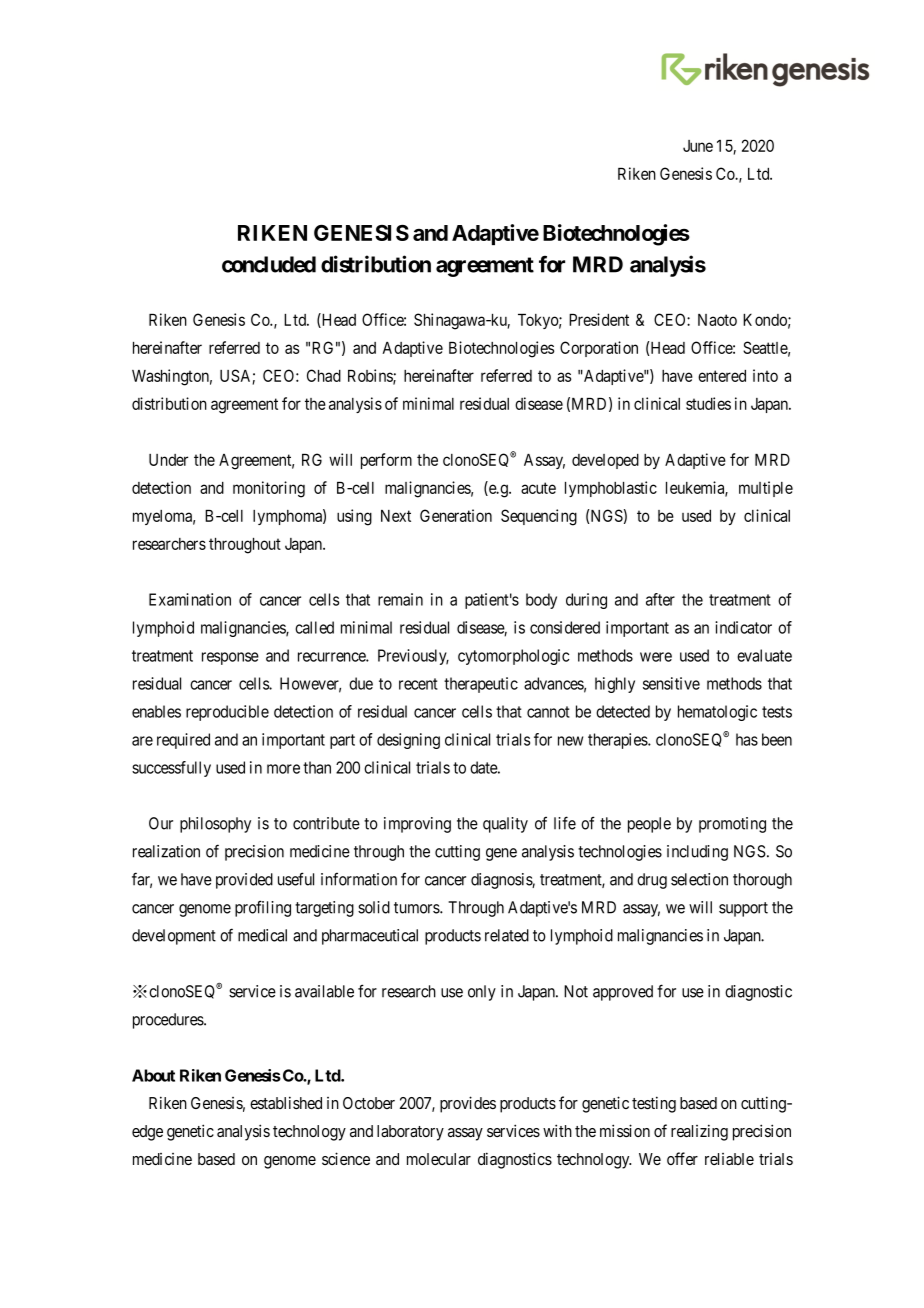 This screenshot has width=924, height=1308. Describe the element at coordinates (468, 1104) in the screenshot. I see `provides` at that location.
